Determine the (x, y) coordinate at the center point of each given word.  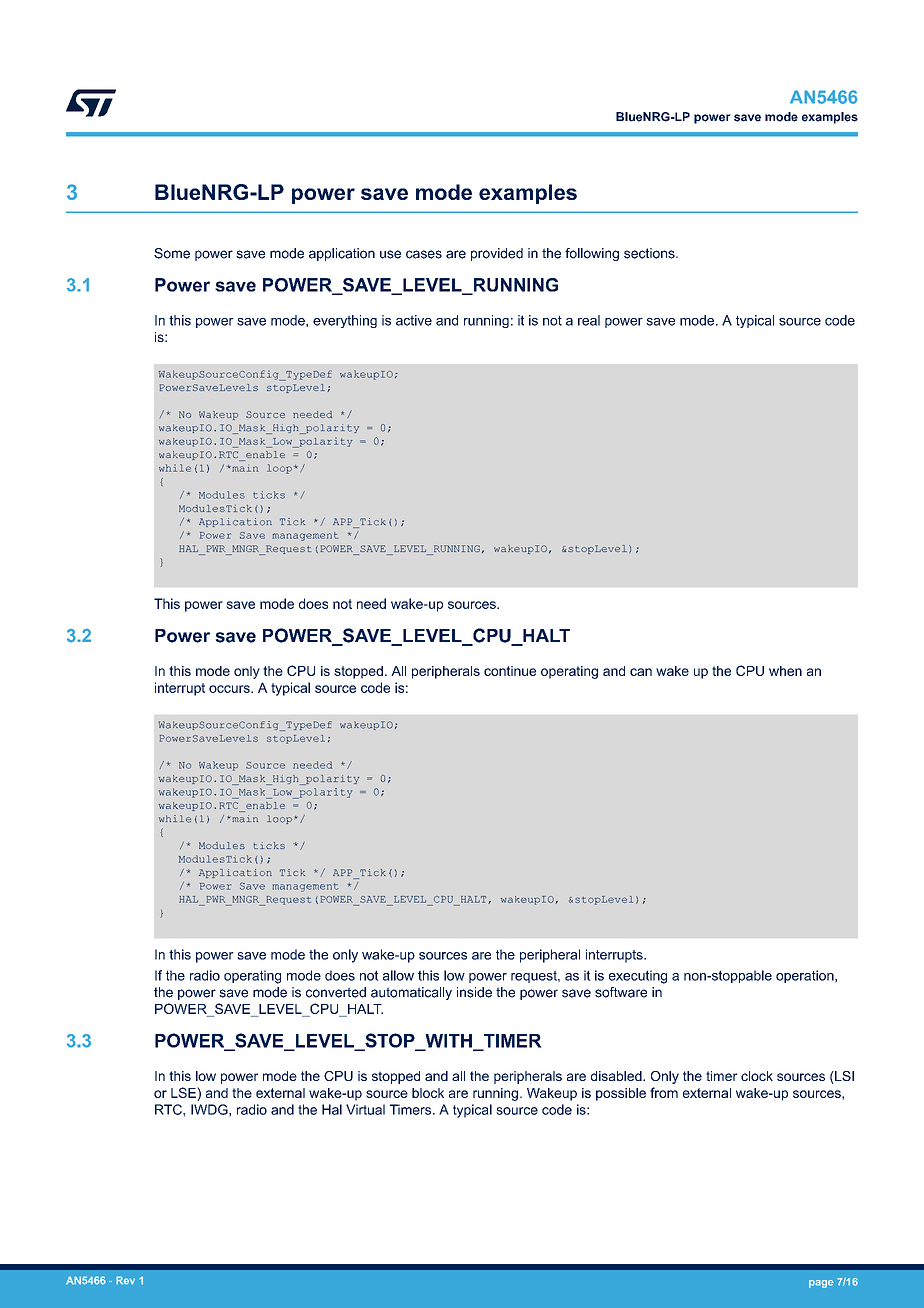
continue (510, 671)
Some (172, 253)
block (428, 1093)
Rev (125, 1280)
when (785, 671)
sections (650, 253)
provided (497, 254)
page (821, 1284)
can (641, 672)
